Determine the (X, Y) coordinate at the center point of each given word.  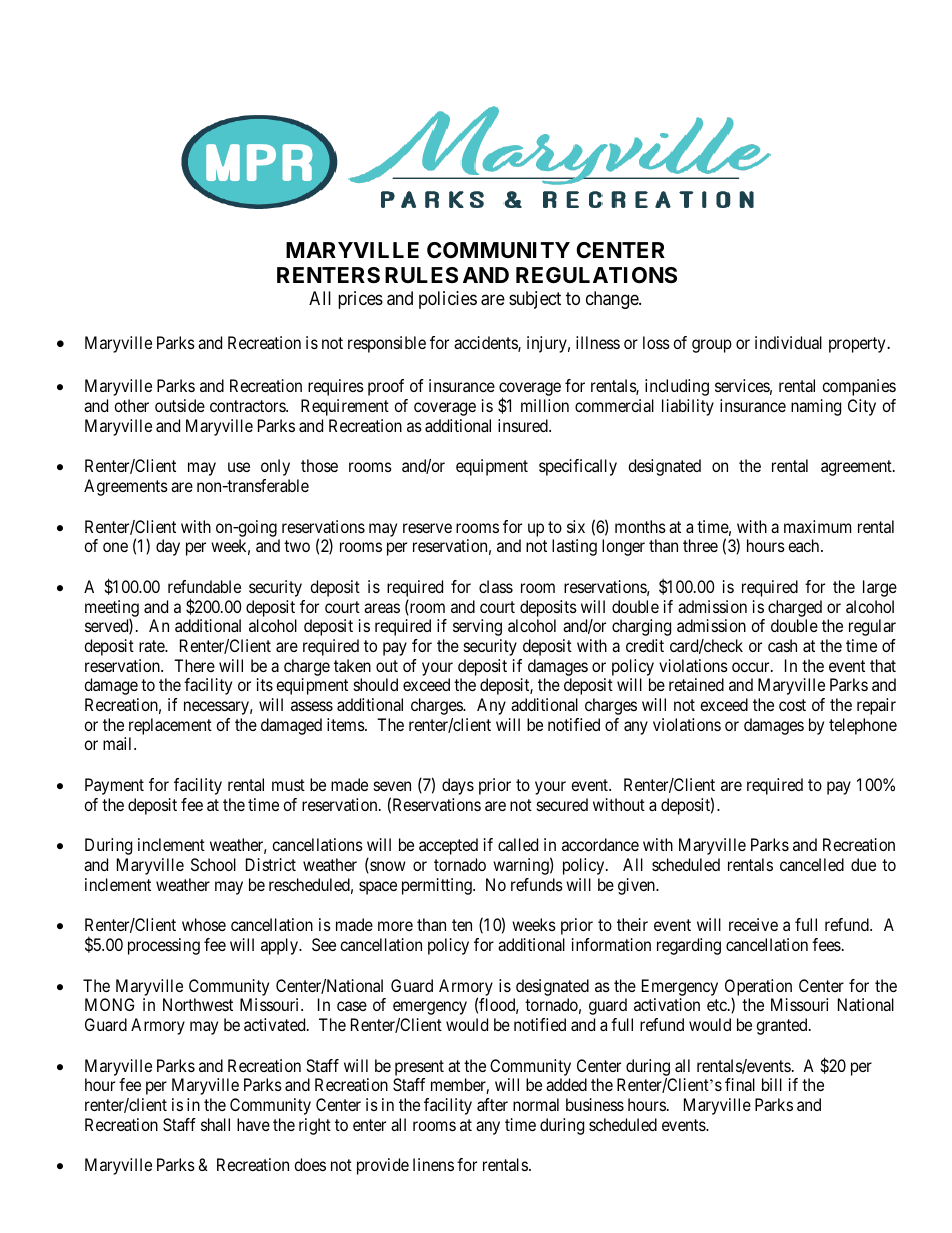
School (213, 864)
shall (215, 1124)
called (518, 844)
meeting (112, 609)
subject (535, 300)
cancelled (812, 864)
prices (360, 300)
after (492, 1104)
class (496, 586)
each (805, 545)
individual (788, 342)
